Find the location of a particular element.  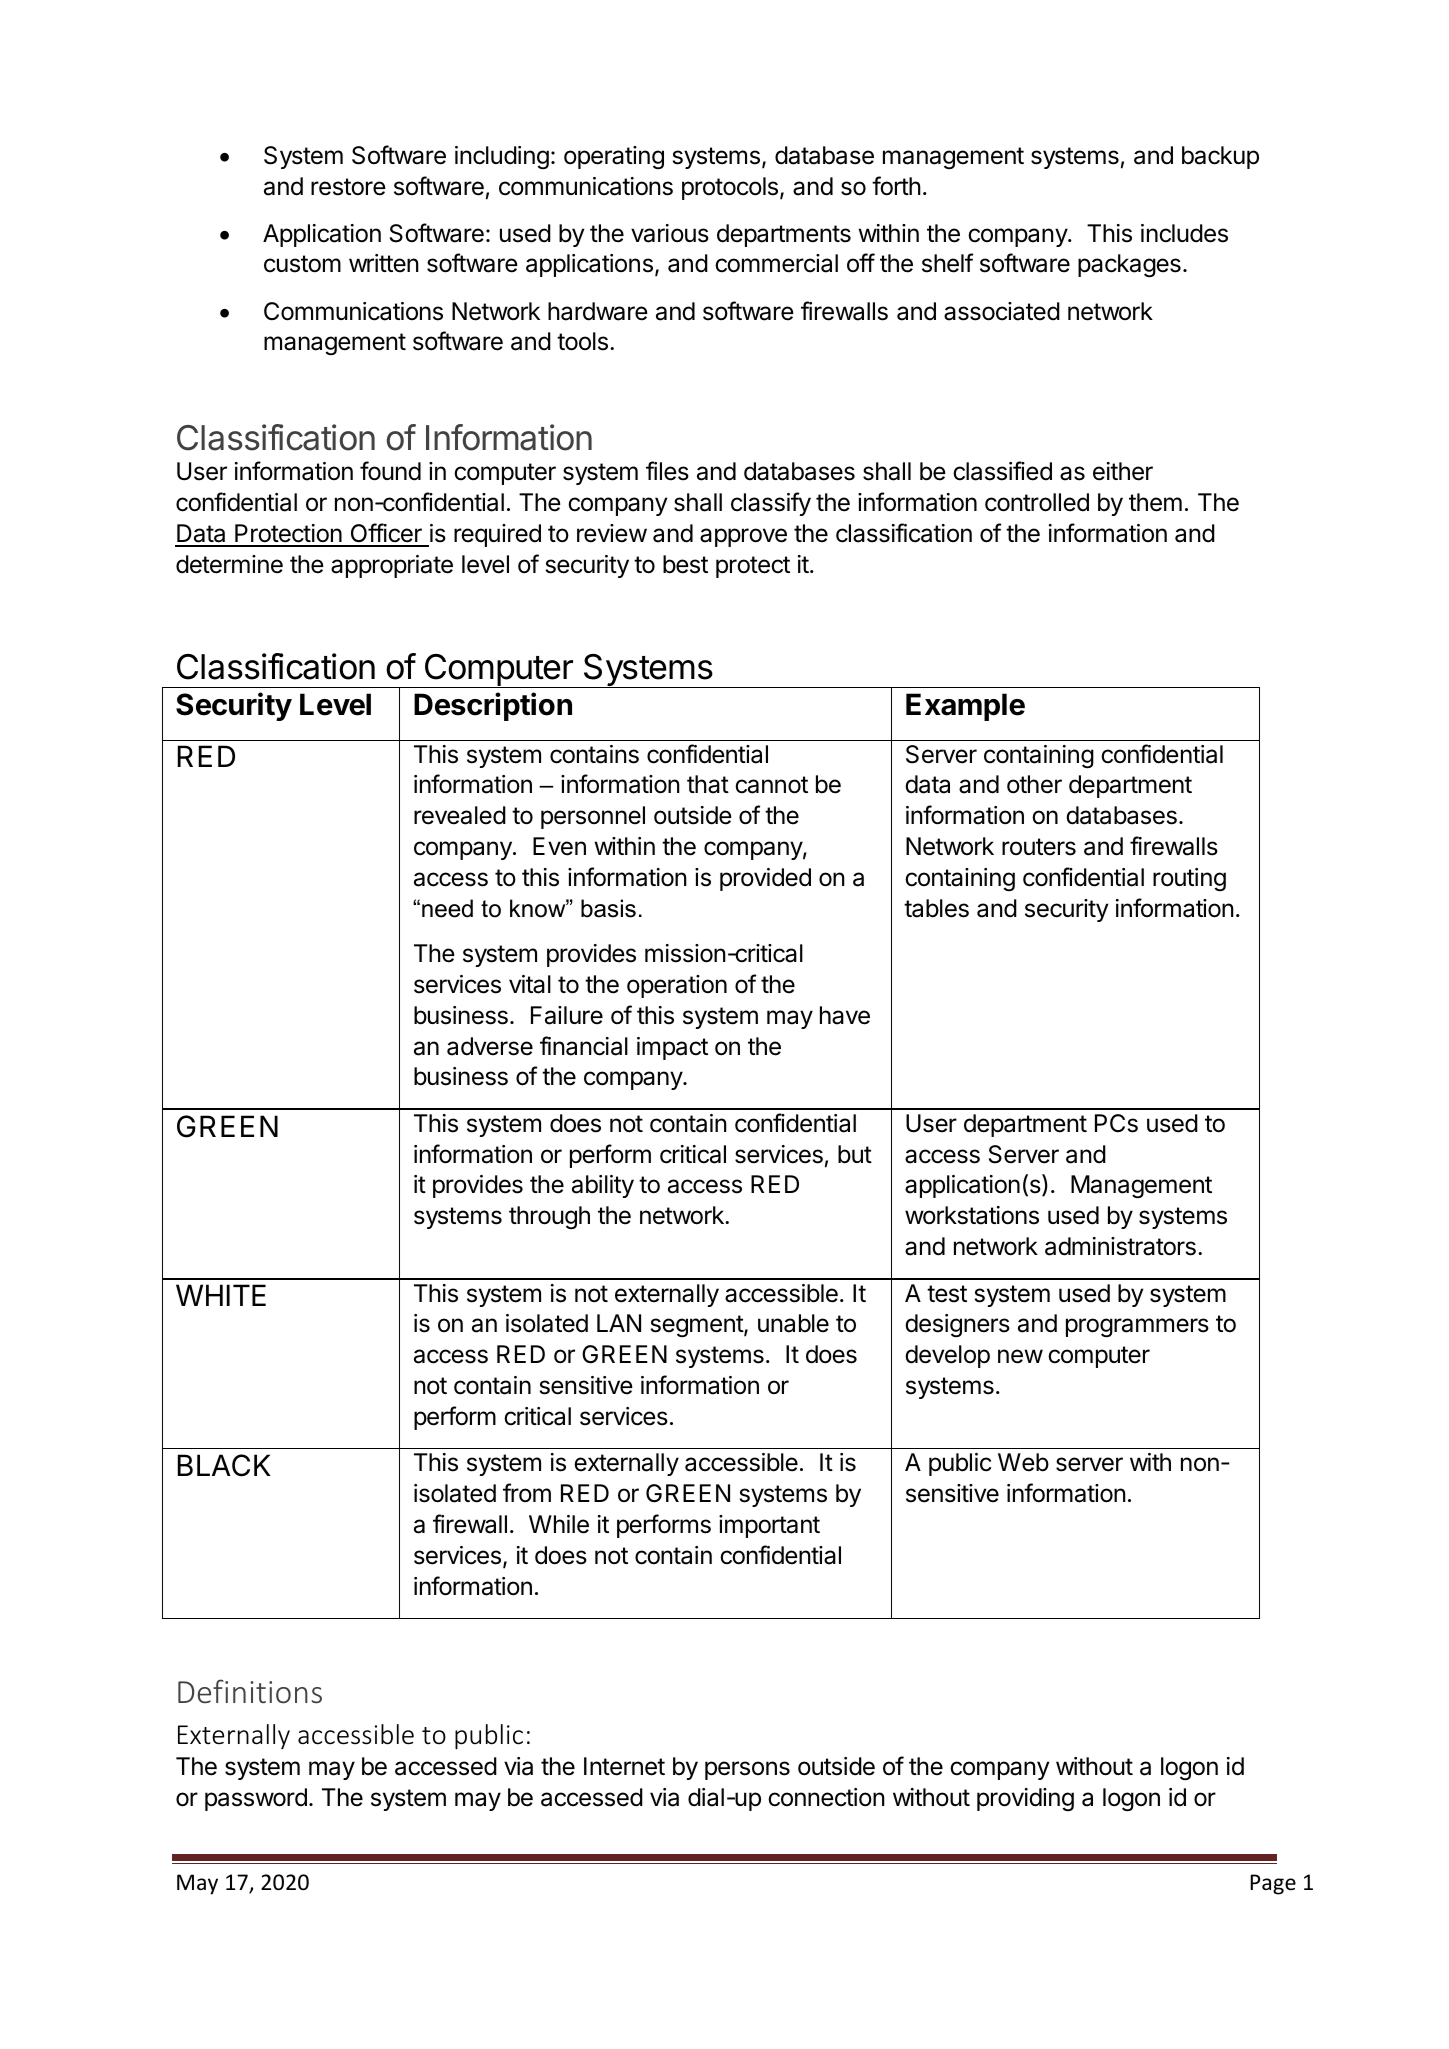

includes is located at coordinates (1184, 233).
